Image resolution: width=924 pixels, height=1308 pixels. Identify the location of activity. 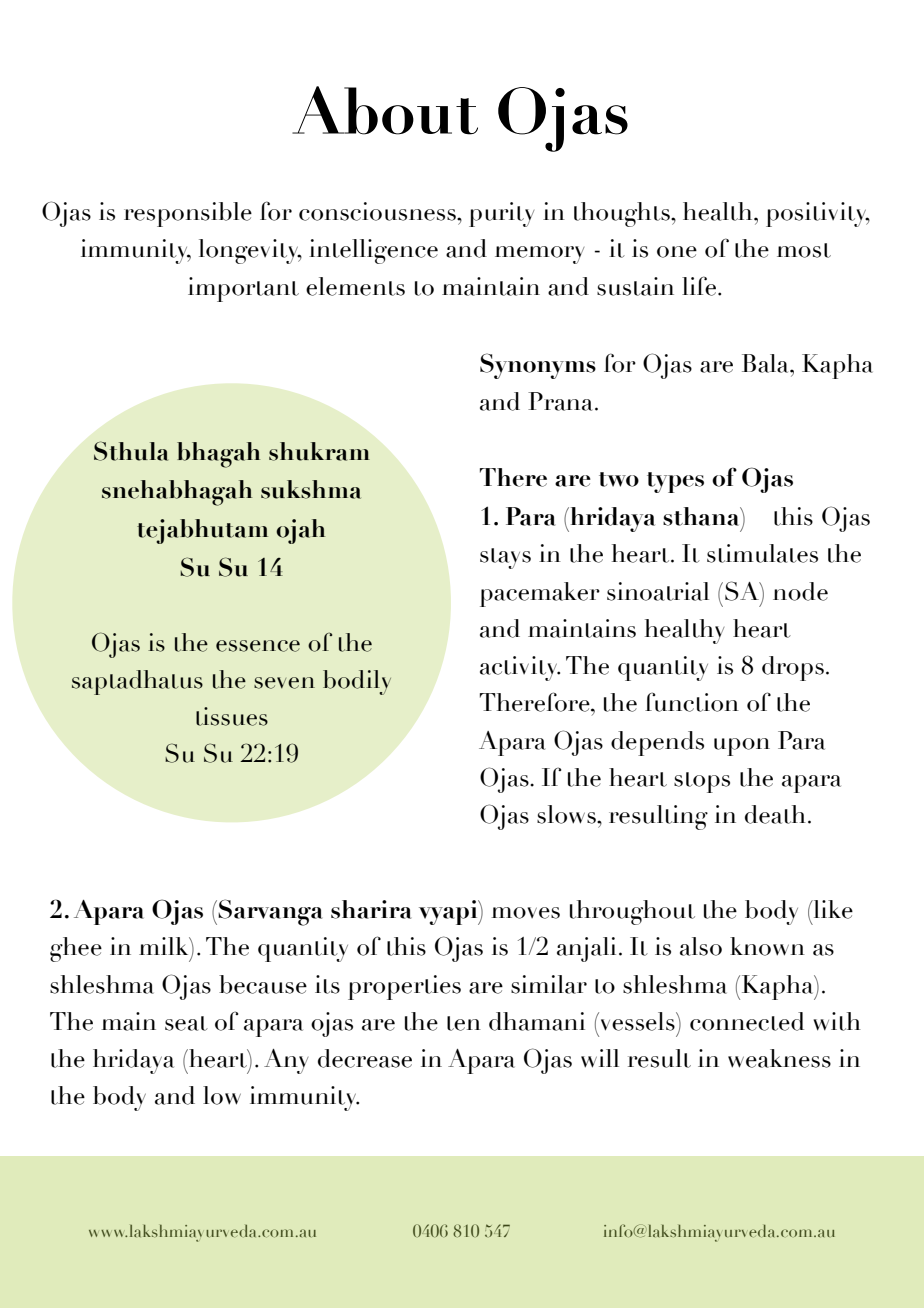
(520, 668).
